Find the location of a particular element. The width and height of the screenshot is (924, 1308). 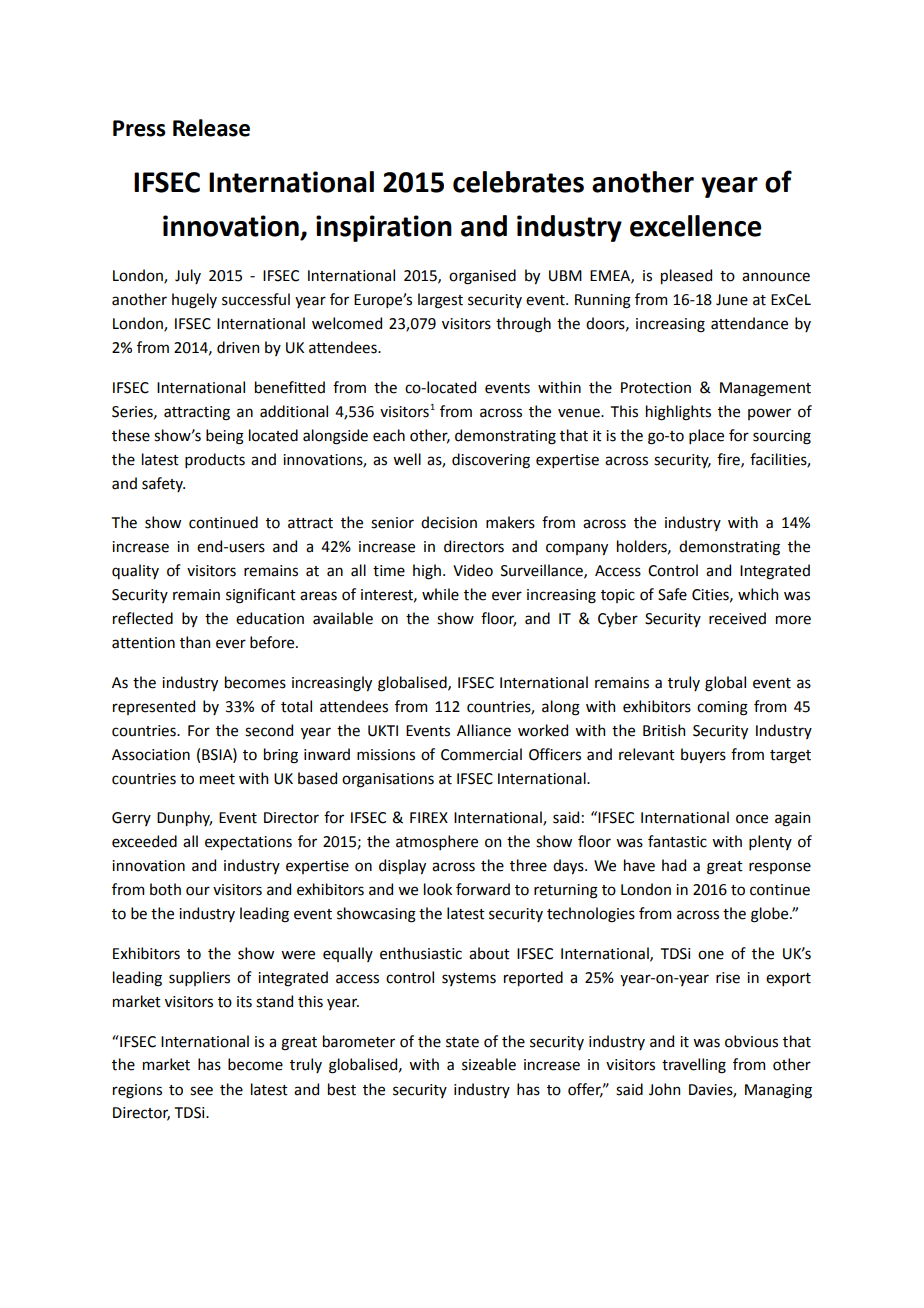

atmosphere is located at coordinates (437, 842).
